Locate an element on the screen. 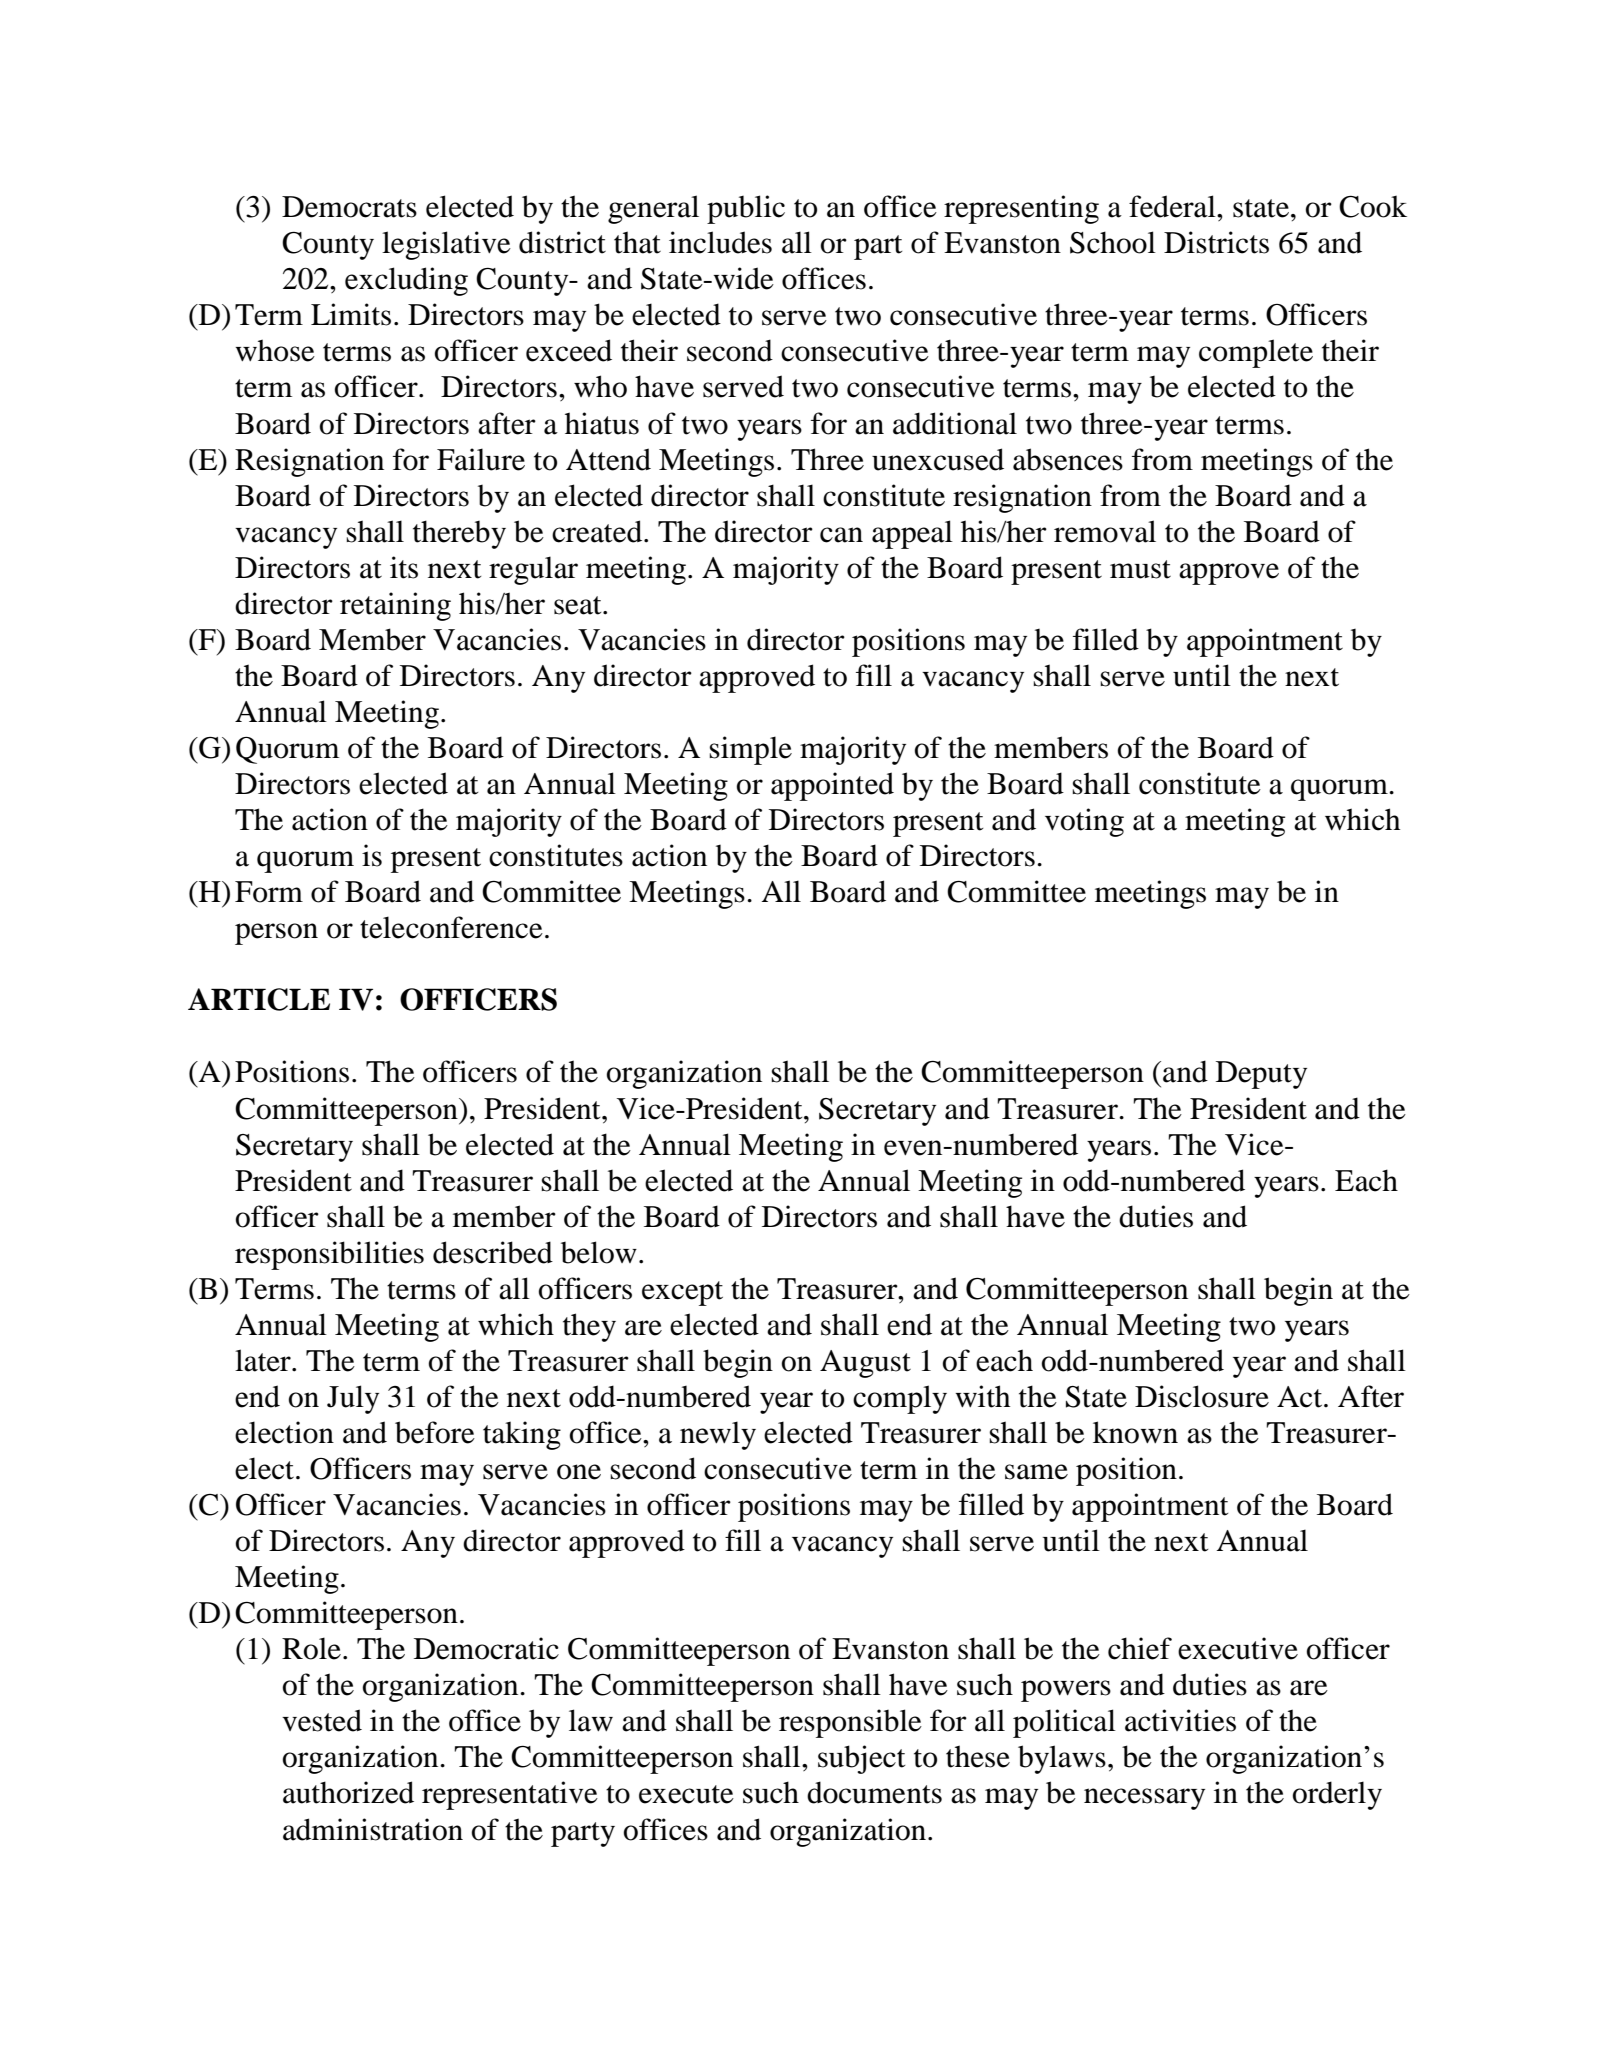  subject is located at coordinates (861, 1759).
